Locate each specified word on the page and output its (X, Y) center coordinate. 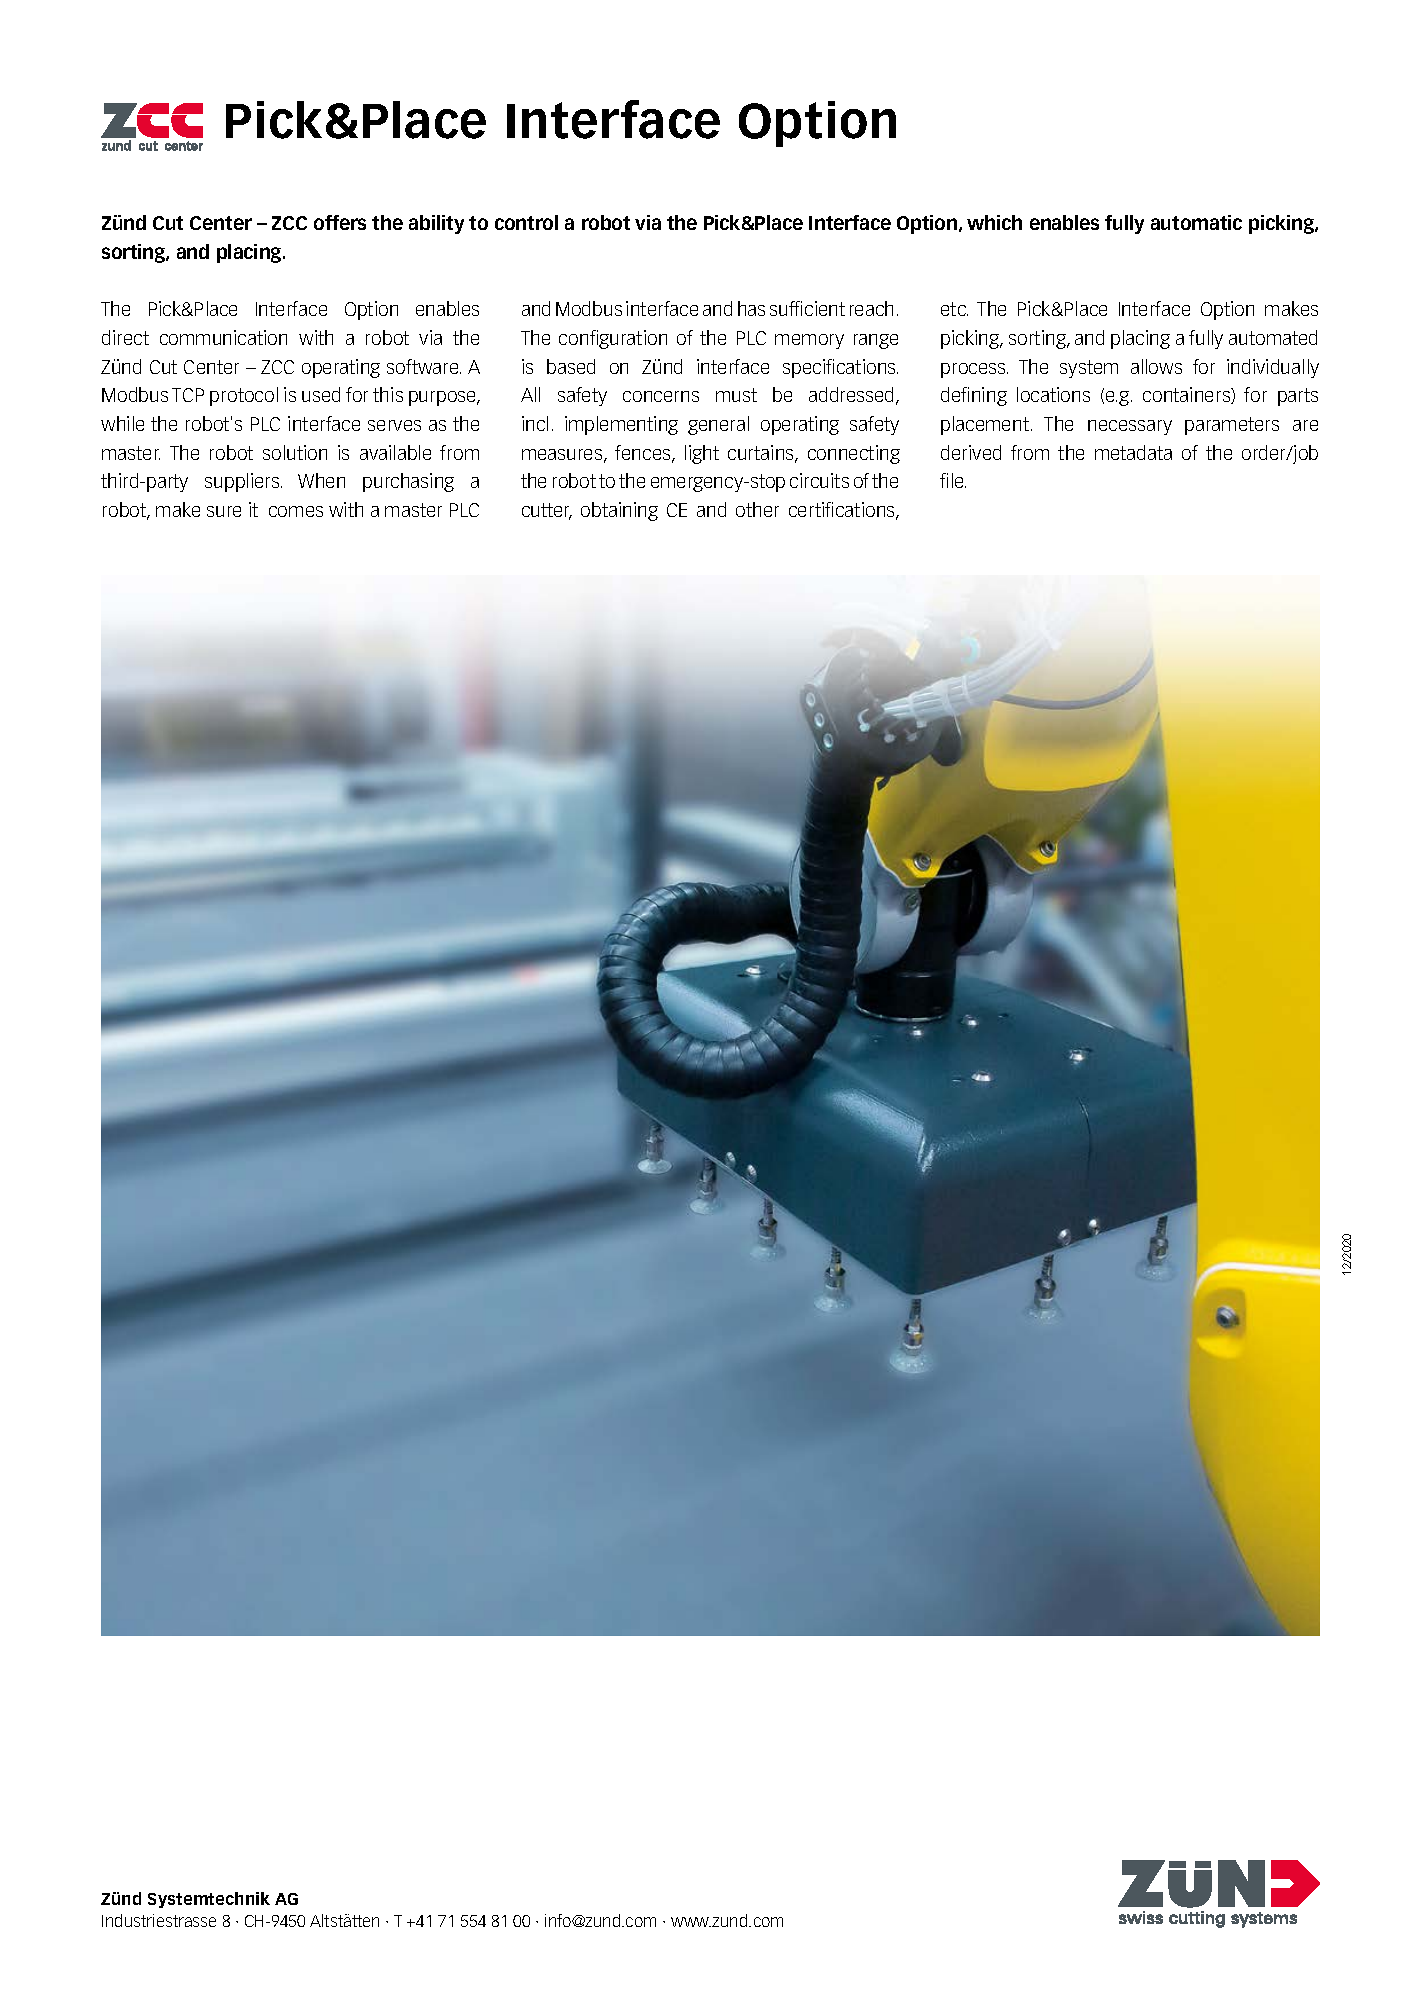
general (718, 425)
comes (296, 511)
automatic (1196, 222)
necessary (1130, 427)
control (526, 222)
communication (223, 337)
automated (1273, 337)
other (757, 509)
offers (340, 222)
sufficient (807, 308)
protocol (244, 396)
